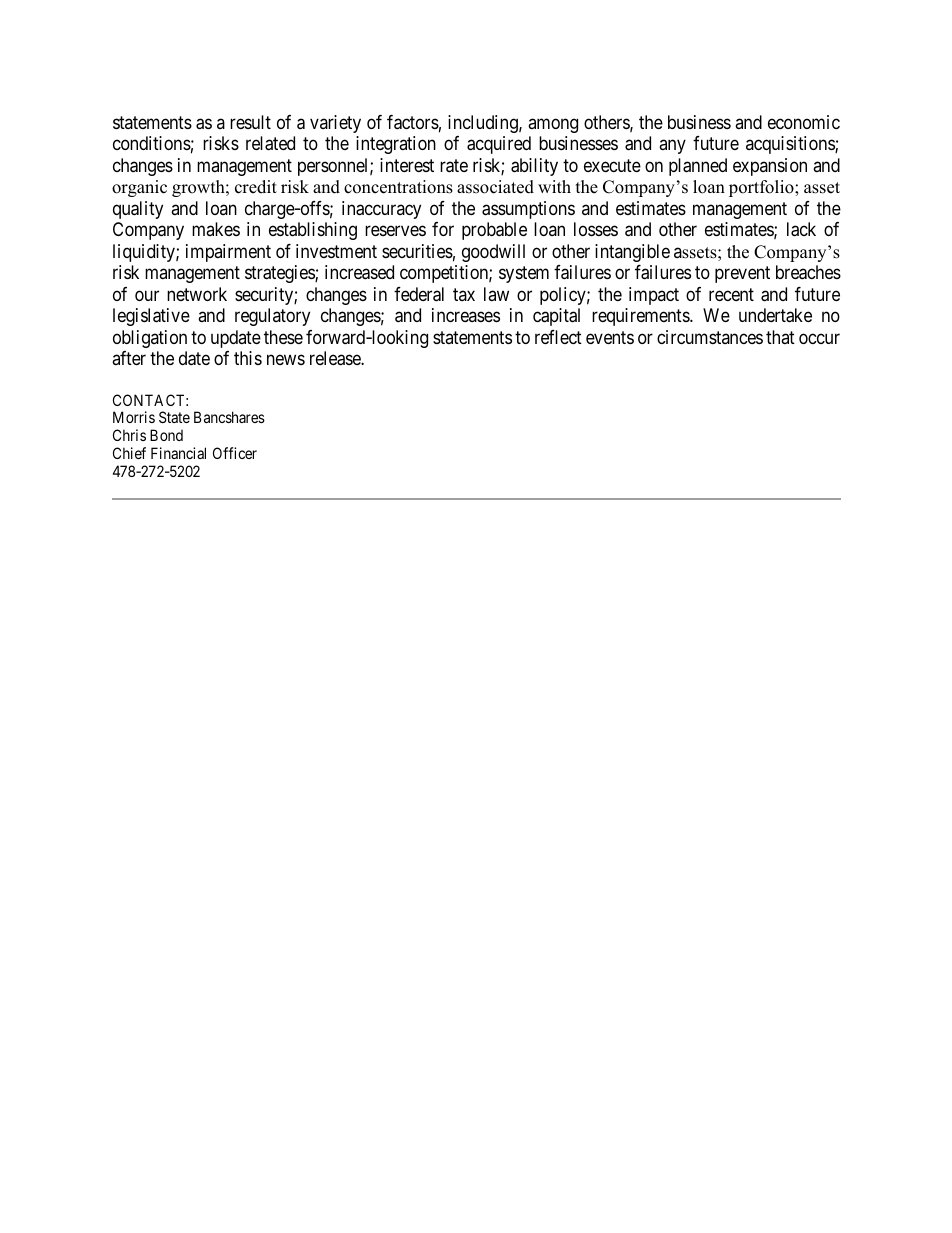 This page has height=1233, width=952. What do you see at coordinates (178, 453) in the page?
I see `Financial` at bounding box center [178, 453].
